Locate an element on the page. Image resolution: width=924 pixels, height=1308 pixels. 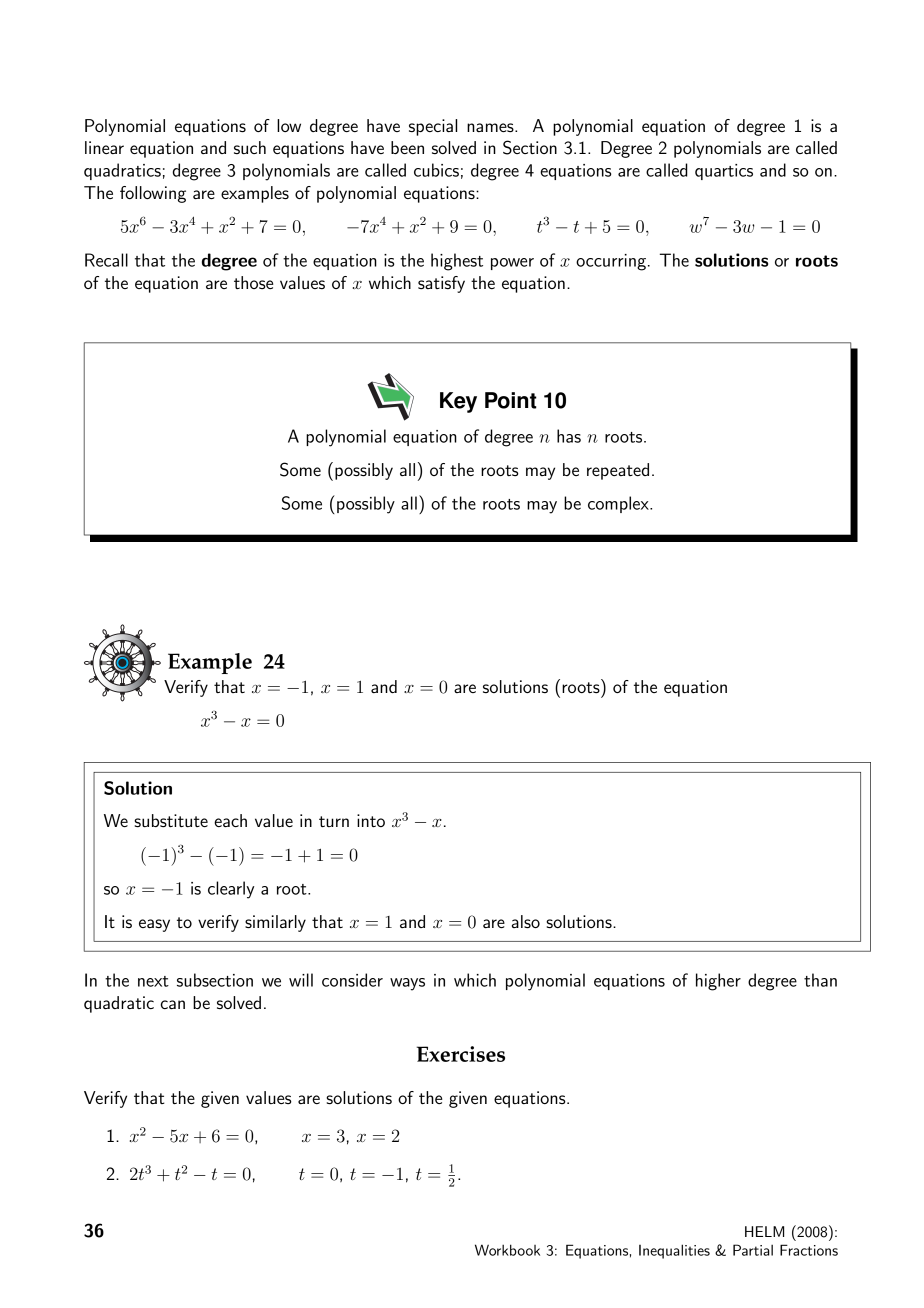
occurring is located at coordinates (612, 262).
